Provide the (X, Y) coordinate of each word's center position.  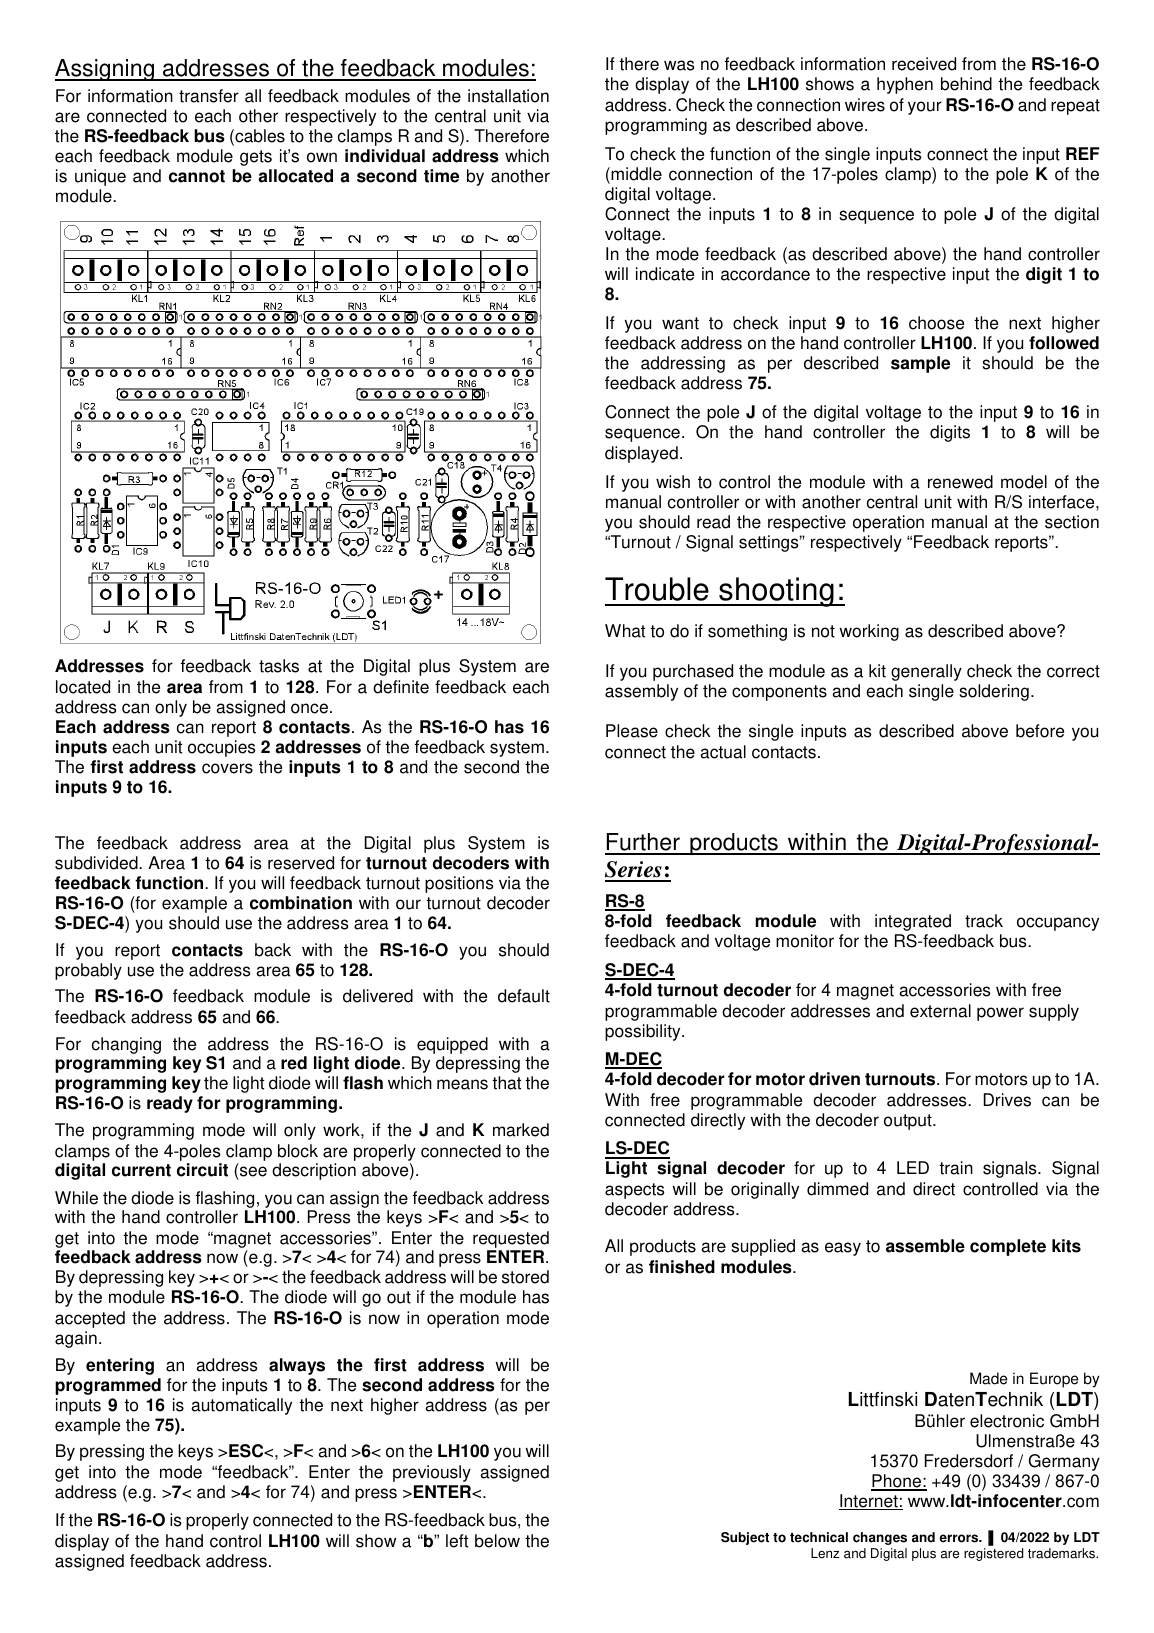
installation (508, 96)
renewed (960, 482)
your (925, 108)
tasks (279, 666)
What (625, 631)
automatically (241, 1406)
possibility (644, 1032)
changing (126, 1047)
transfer (209, 96)
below (497, 1541)
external (940, 1011)
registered (993, 1554)
